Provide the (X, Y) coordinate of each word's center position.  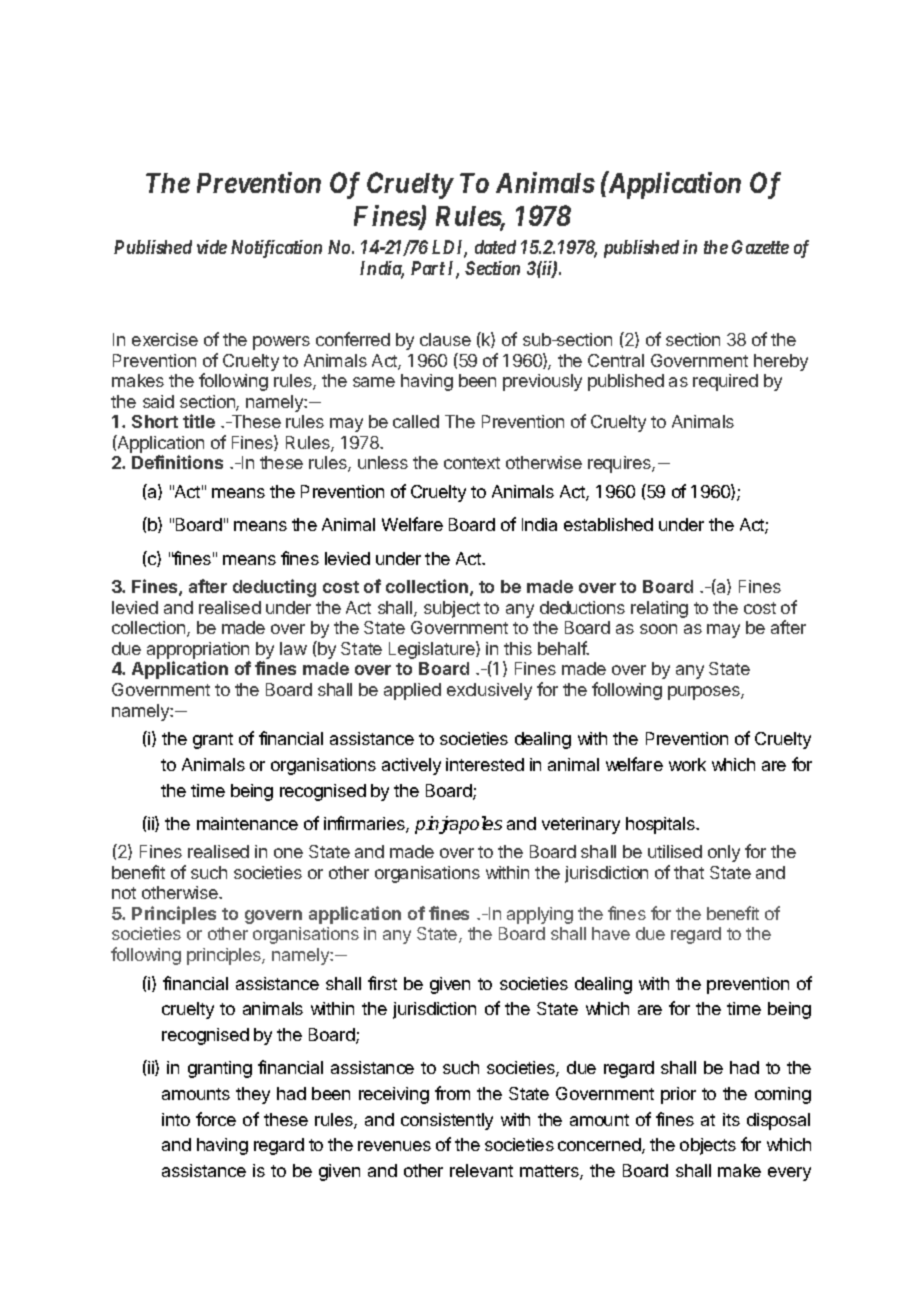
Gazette (760, 247)
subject (452, 609)
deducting (274, 588)
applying (540, 915)
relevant (481, 1170)
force (216, 1119)
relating (659, 609)
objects (708, 1146)
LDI (449, 248)
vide (212, 247)
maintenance (247, 823)
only (724, 853)
